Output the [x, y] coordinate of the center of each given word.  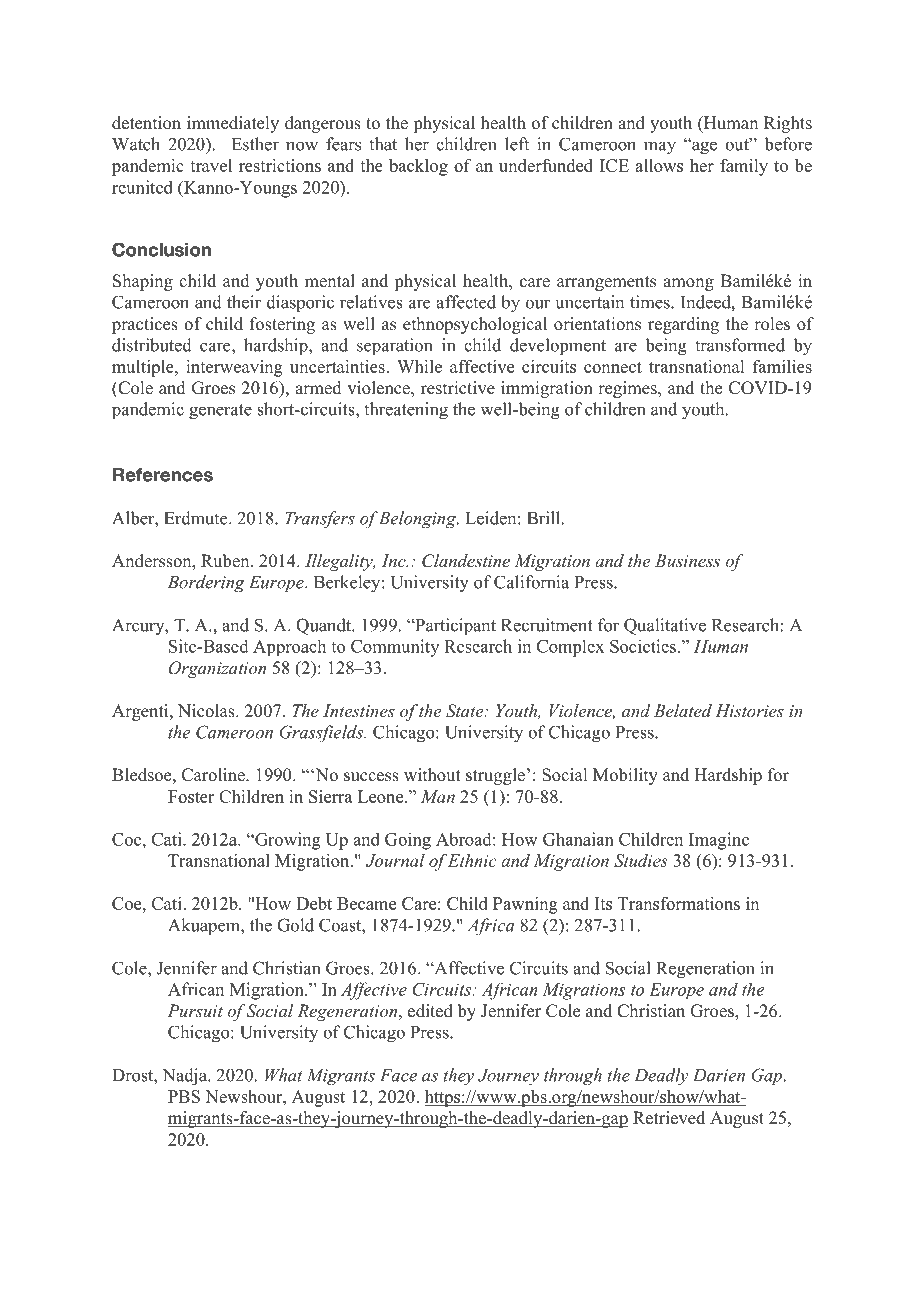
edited [430, 1011]
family [744, 167]
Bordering [206, 584]
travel [211, 165]
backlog [418, 167]
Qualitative [665, 626]
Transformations [679, 903]
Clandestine [466, 561]
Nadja [185, 1077]
